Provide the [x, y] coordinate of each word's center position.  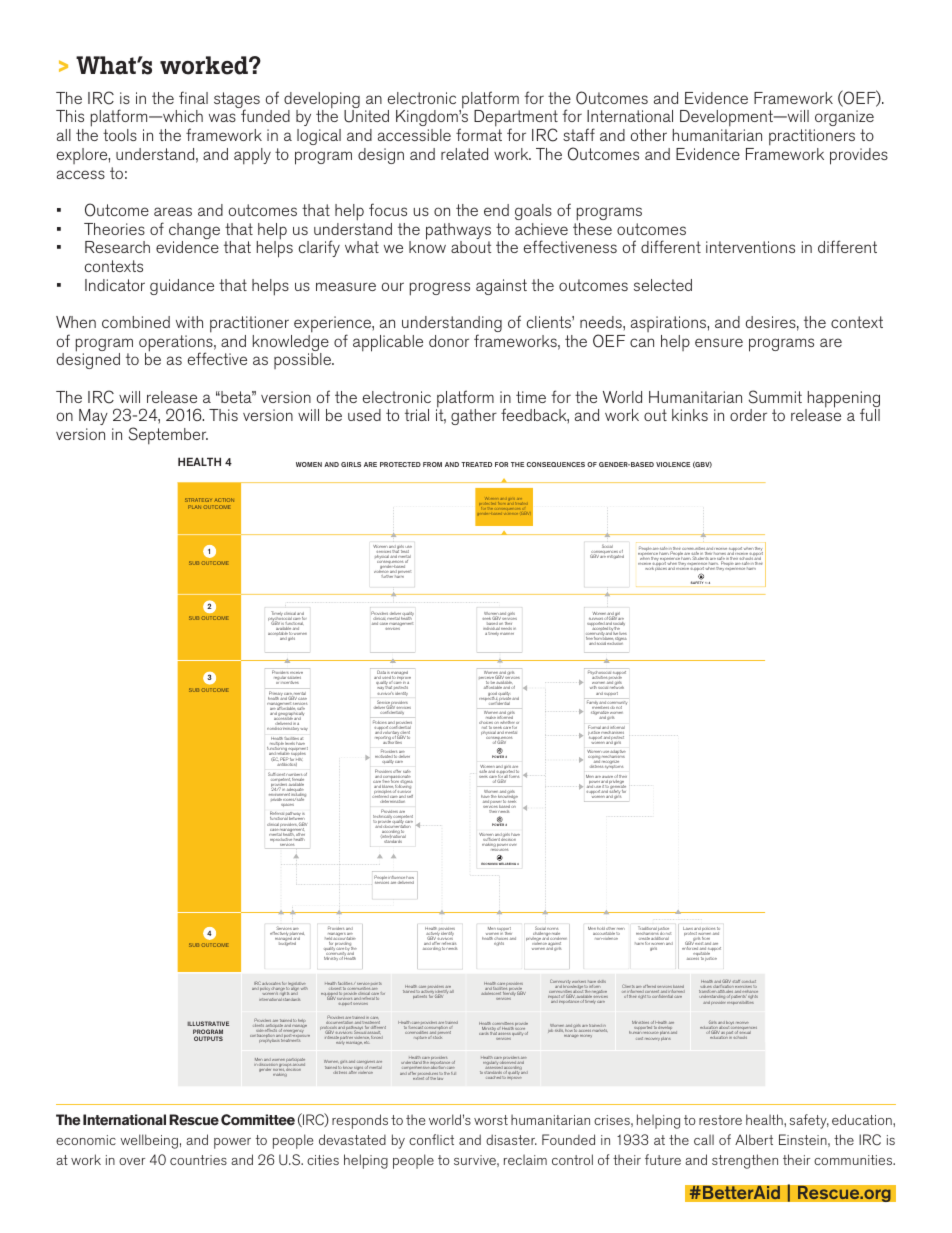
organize [844, 120]
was [222, 117]
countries [198, 1160]
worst [491, 1120]
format [479, 134]
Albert [754, 1139]
